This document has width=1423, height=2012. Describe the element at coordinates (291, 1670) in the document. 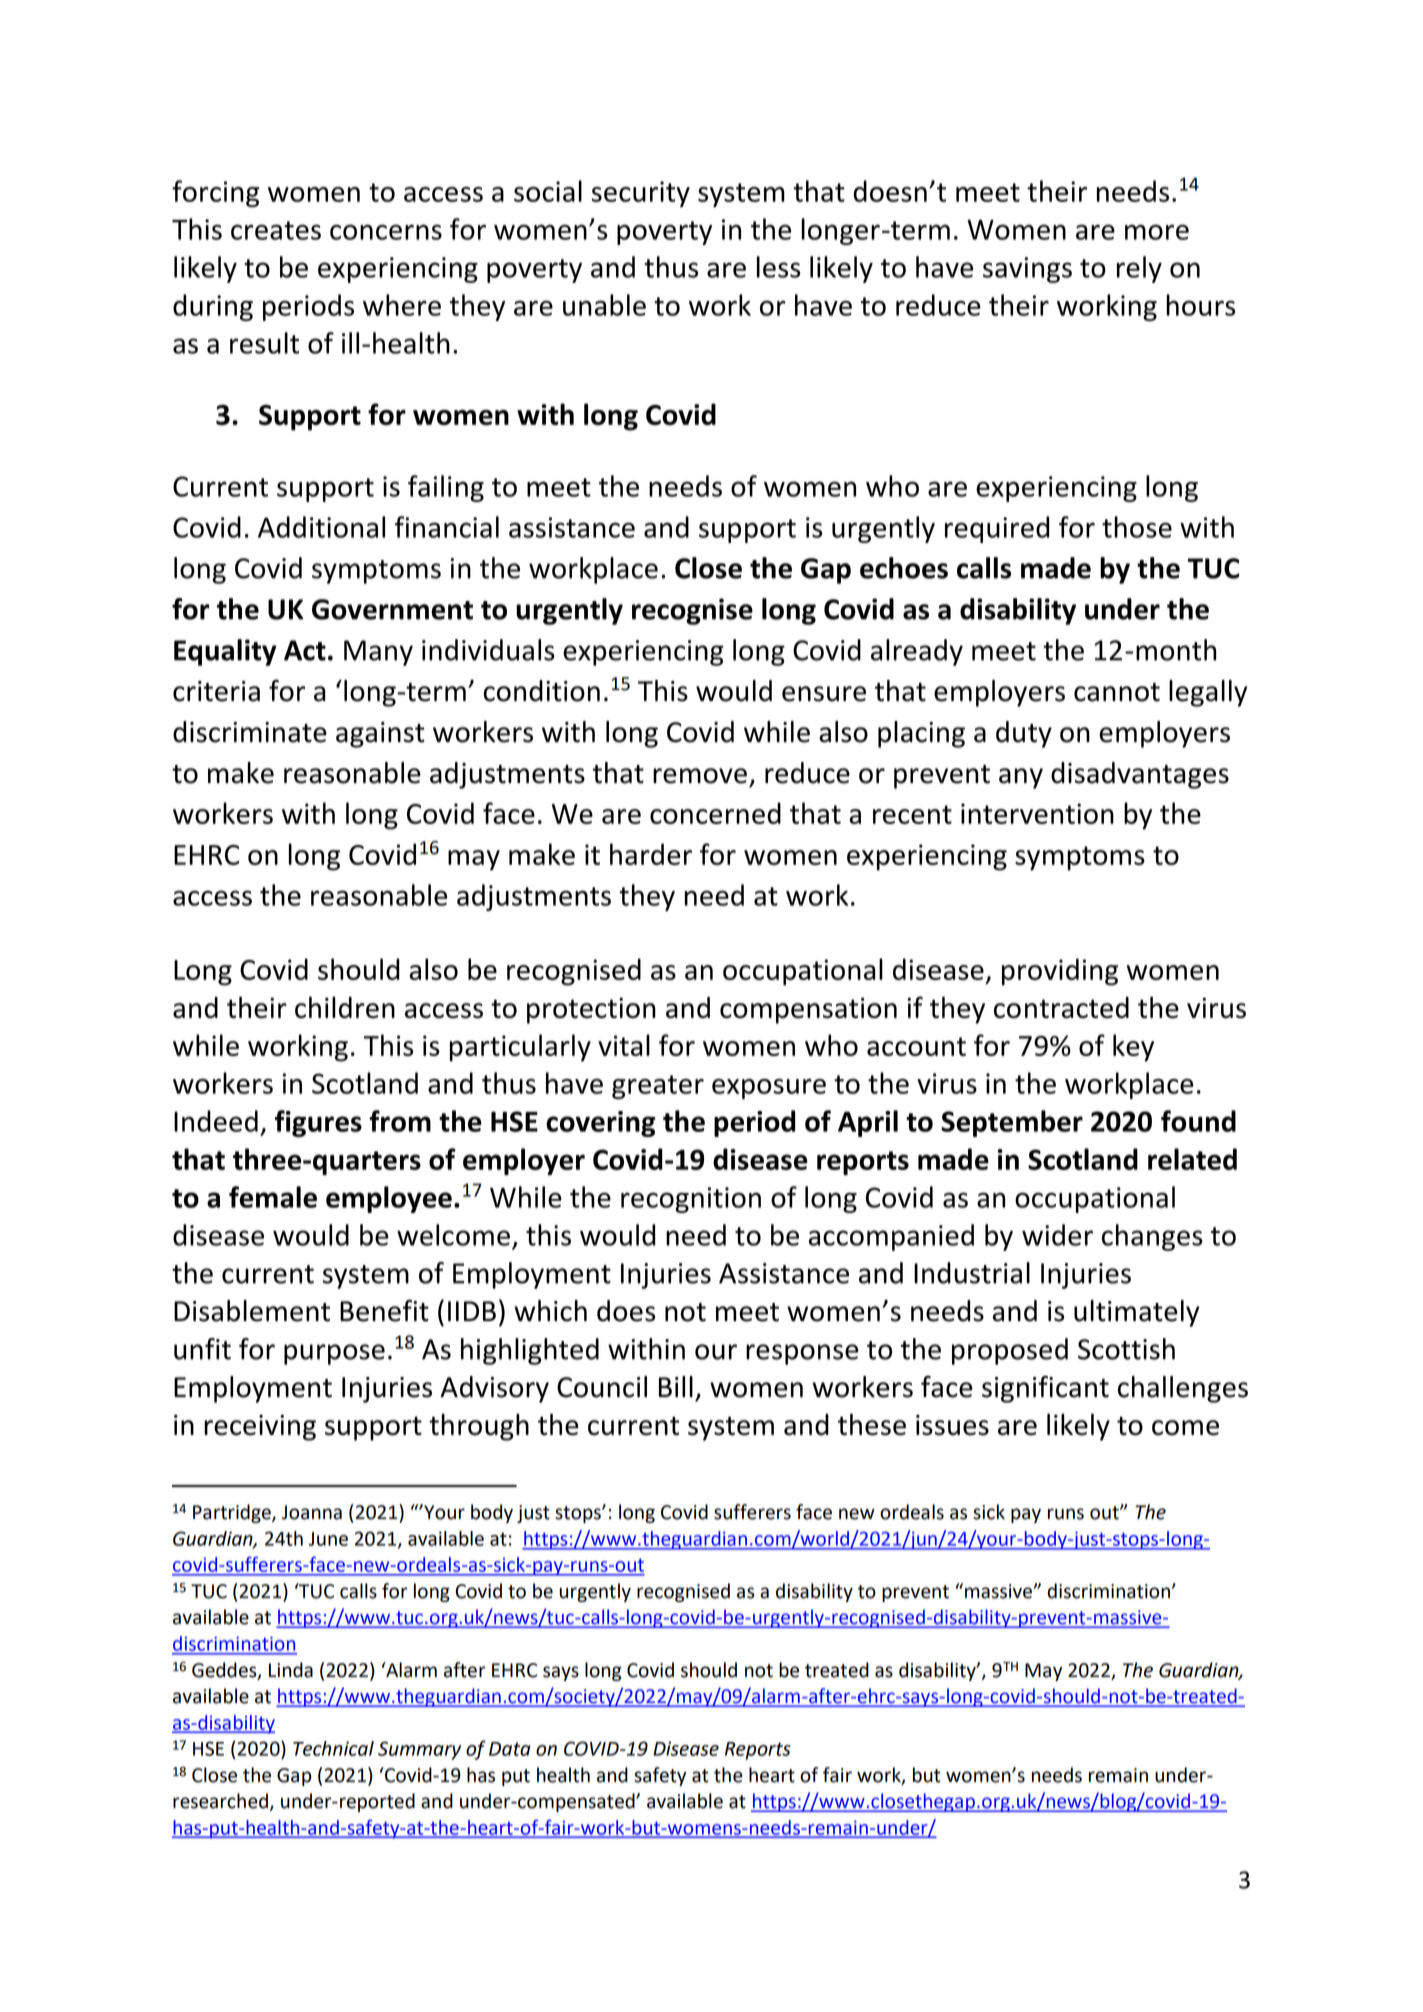

I see `Linda` at that location.
